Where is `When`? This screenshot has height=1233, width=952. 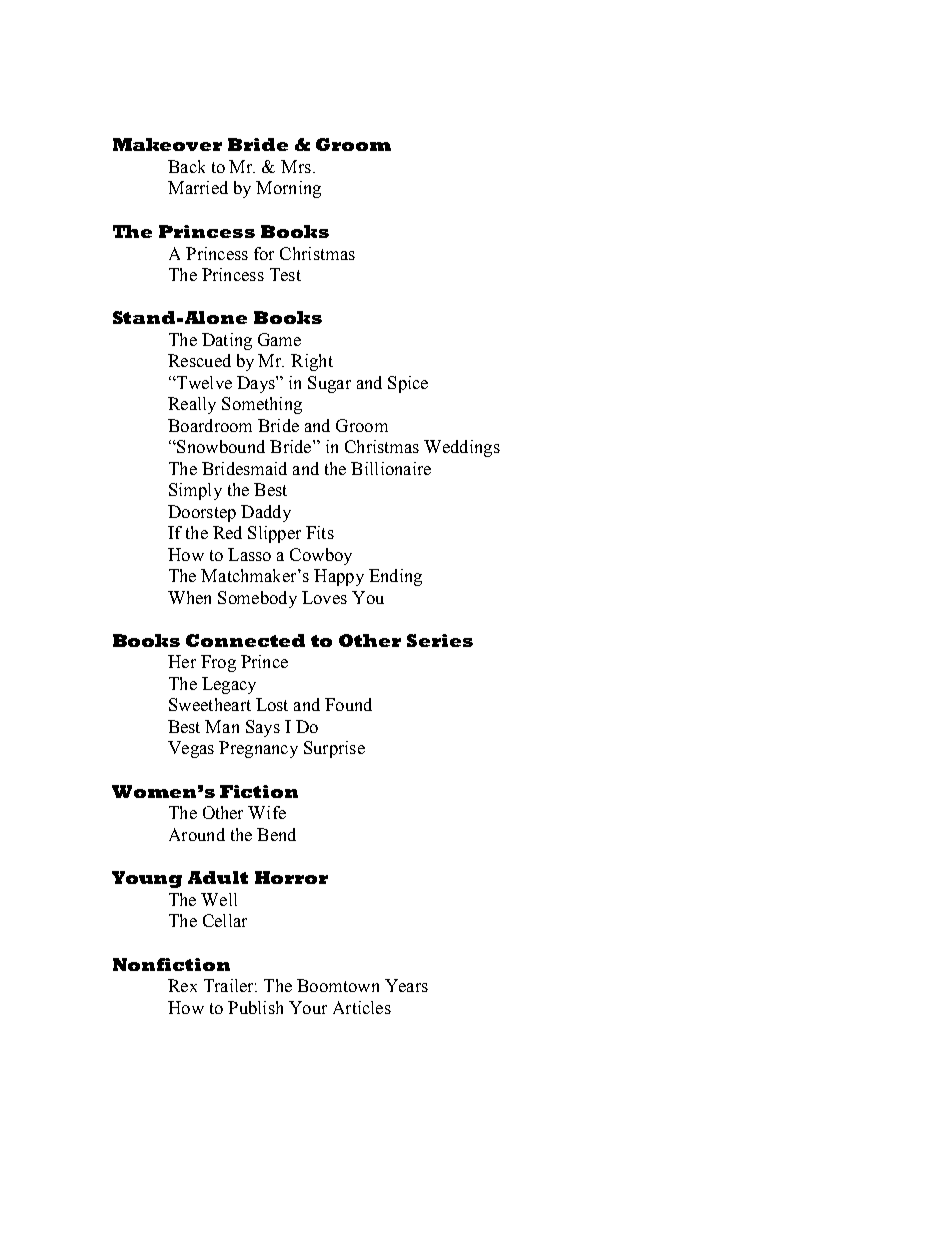 When is located at coordinates (189, 597).
